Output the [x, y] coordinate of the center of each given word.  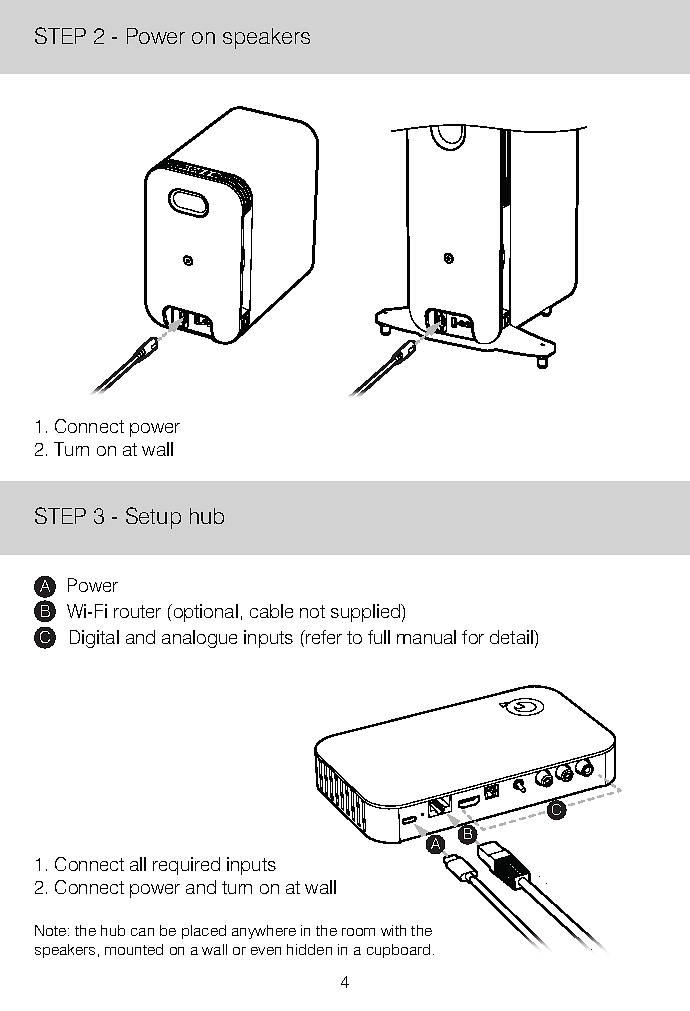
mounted [134, 949]
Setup [153, 518]
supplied [367, 613]
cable [271, 611]
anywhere [264, 932]
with [393, 930]
